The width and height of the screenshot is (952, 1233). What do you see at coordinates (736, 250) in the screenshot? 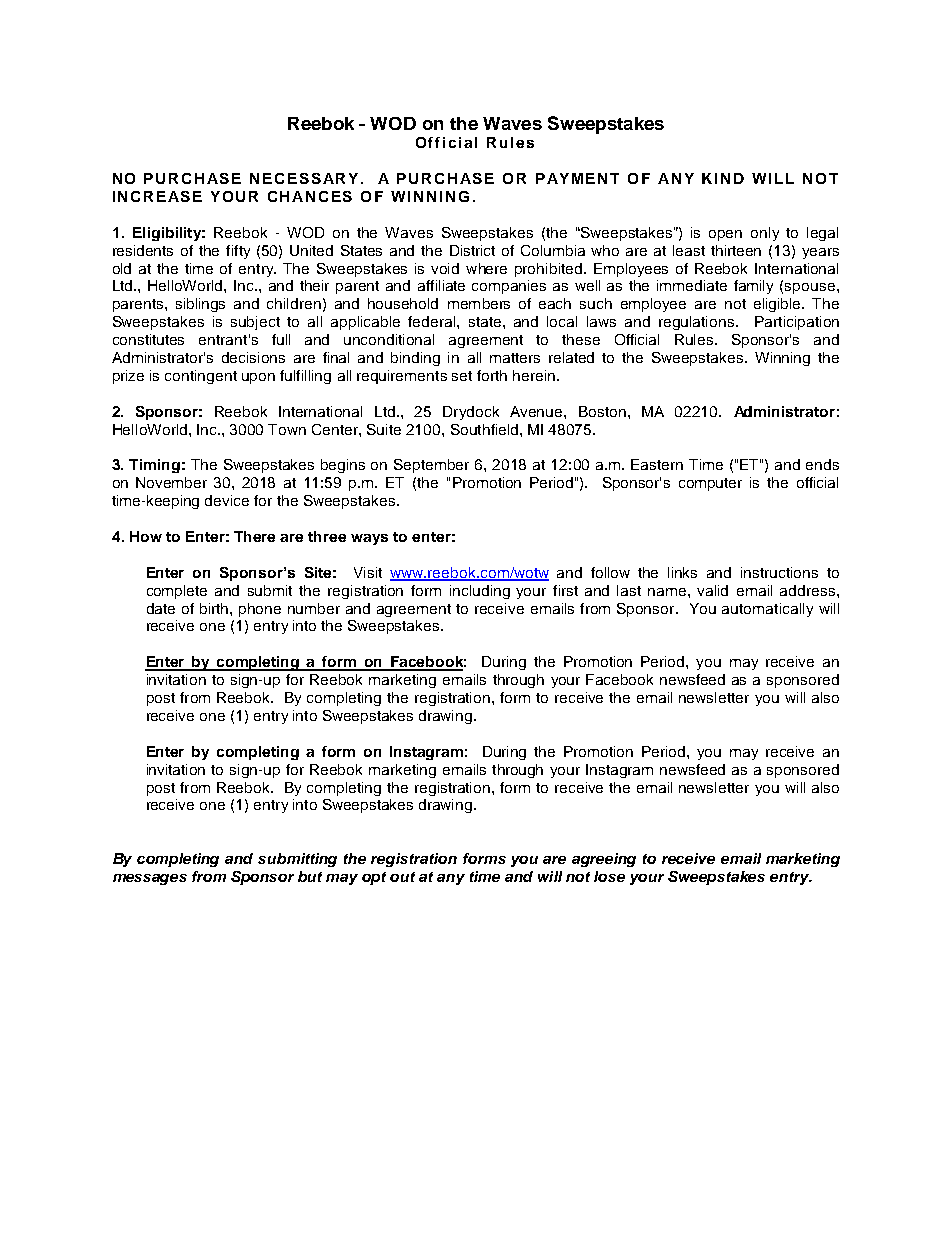
I see `thirteen` at bounding box center [736, 250].
